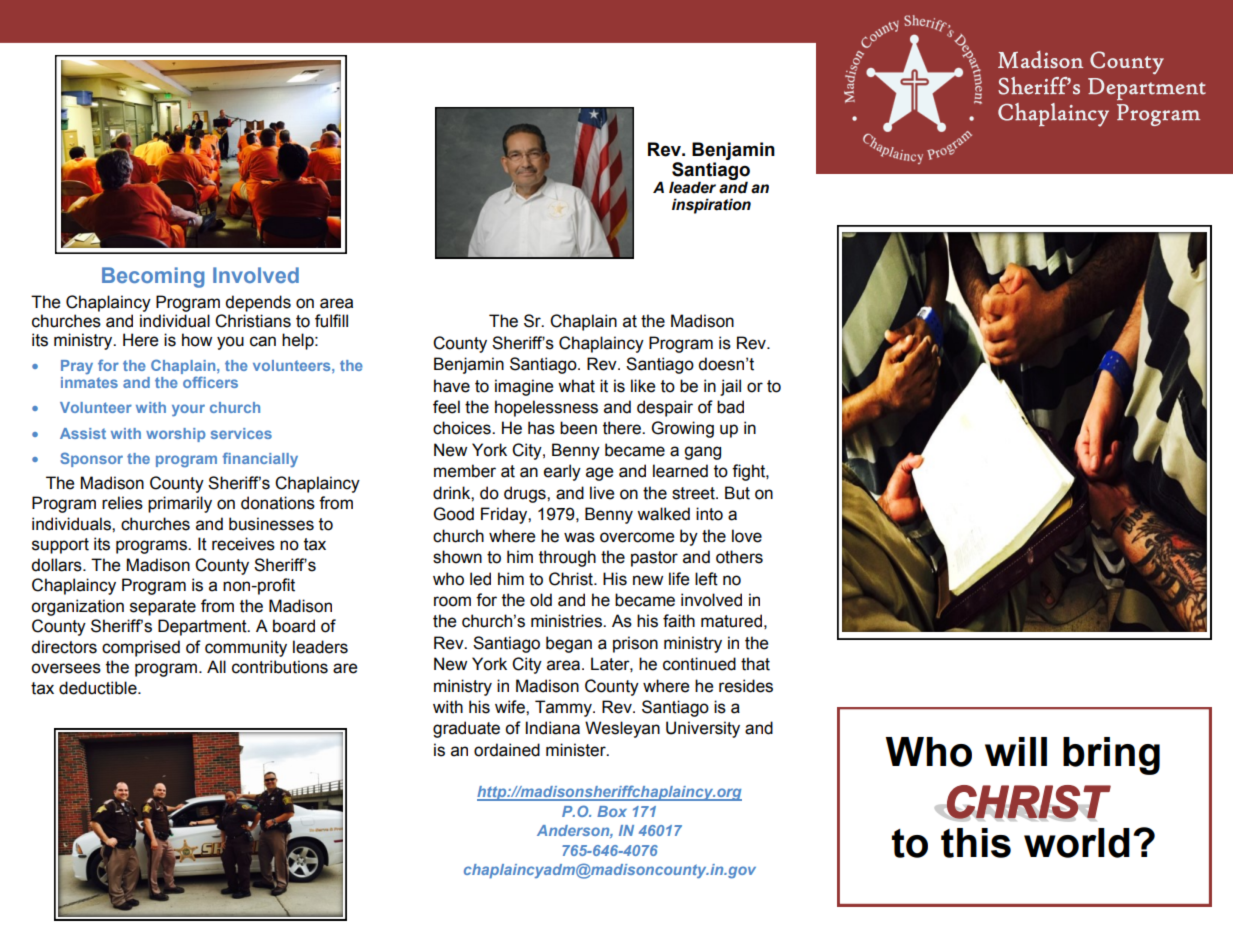 The image size is (1233, 952). I want to click on inspiration, so click(711, 206).
